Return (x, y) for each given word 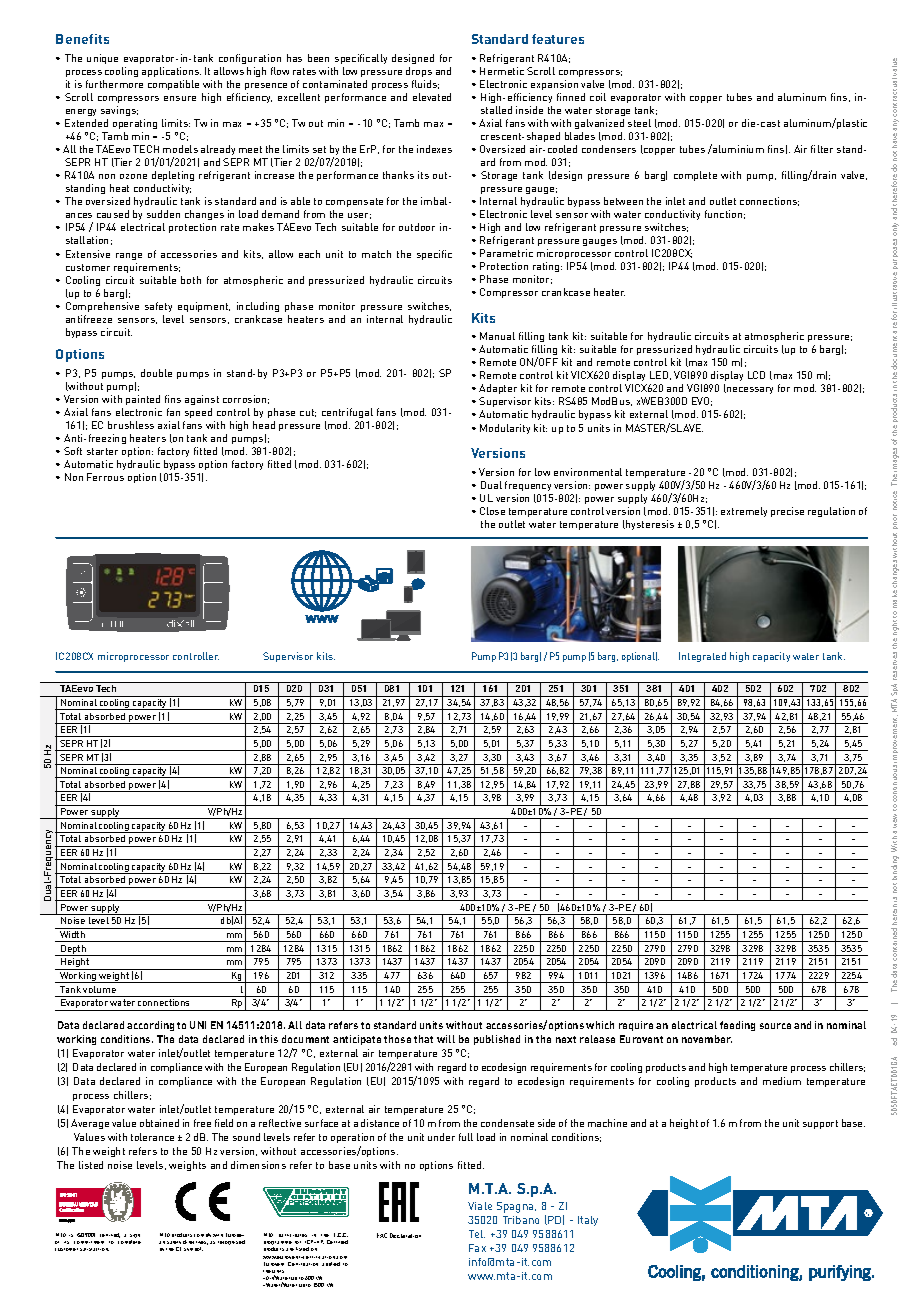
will (446, 1039)
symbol (193, 1249)
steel (639, 123)
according (150, 1026)
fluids (425, 84)
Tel (477, 1234)
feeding (737, 1026)
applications (171, 72)
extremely (744, 512)
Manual (497, 336)
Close (492, 511)
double (156, 373)
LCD (756, 375)
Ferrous (105, 477)
